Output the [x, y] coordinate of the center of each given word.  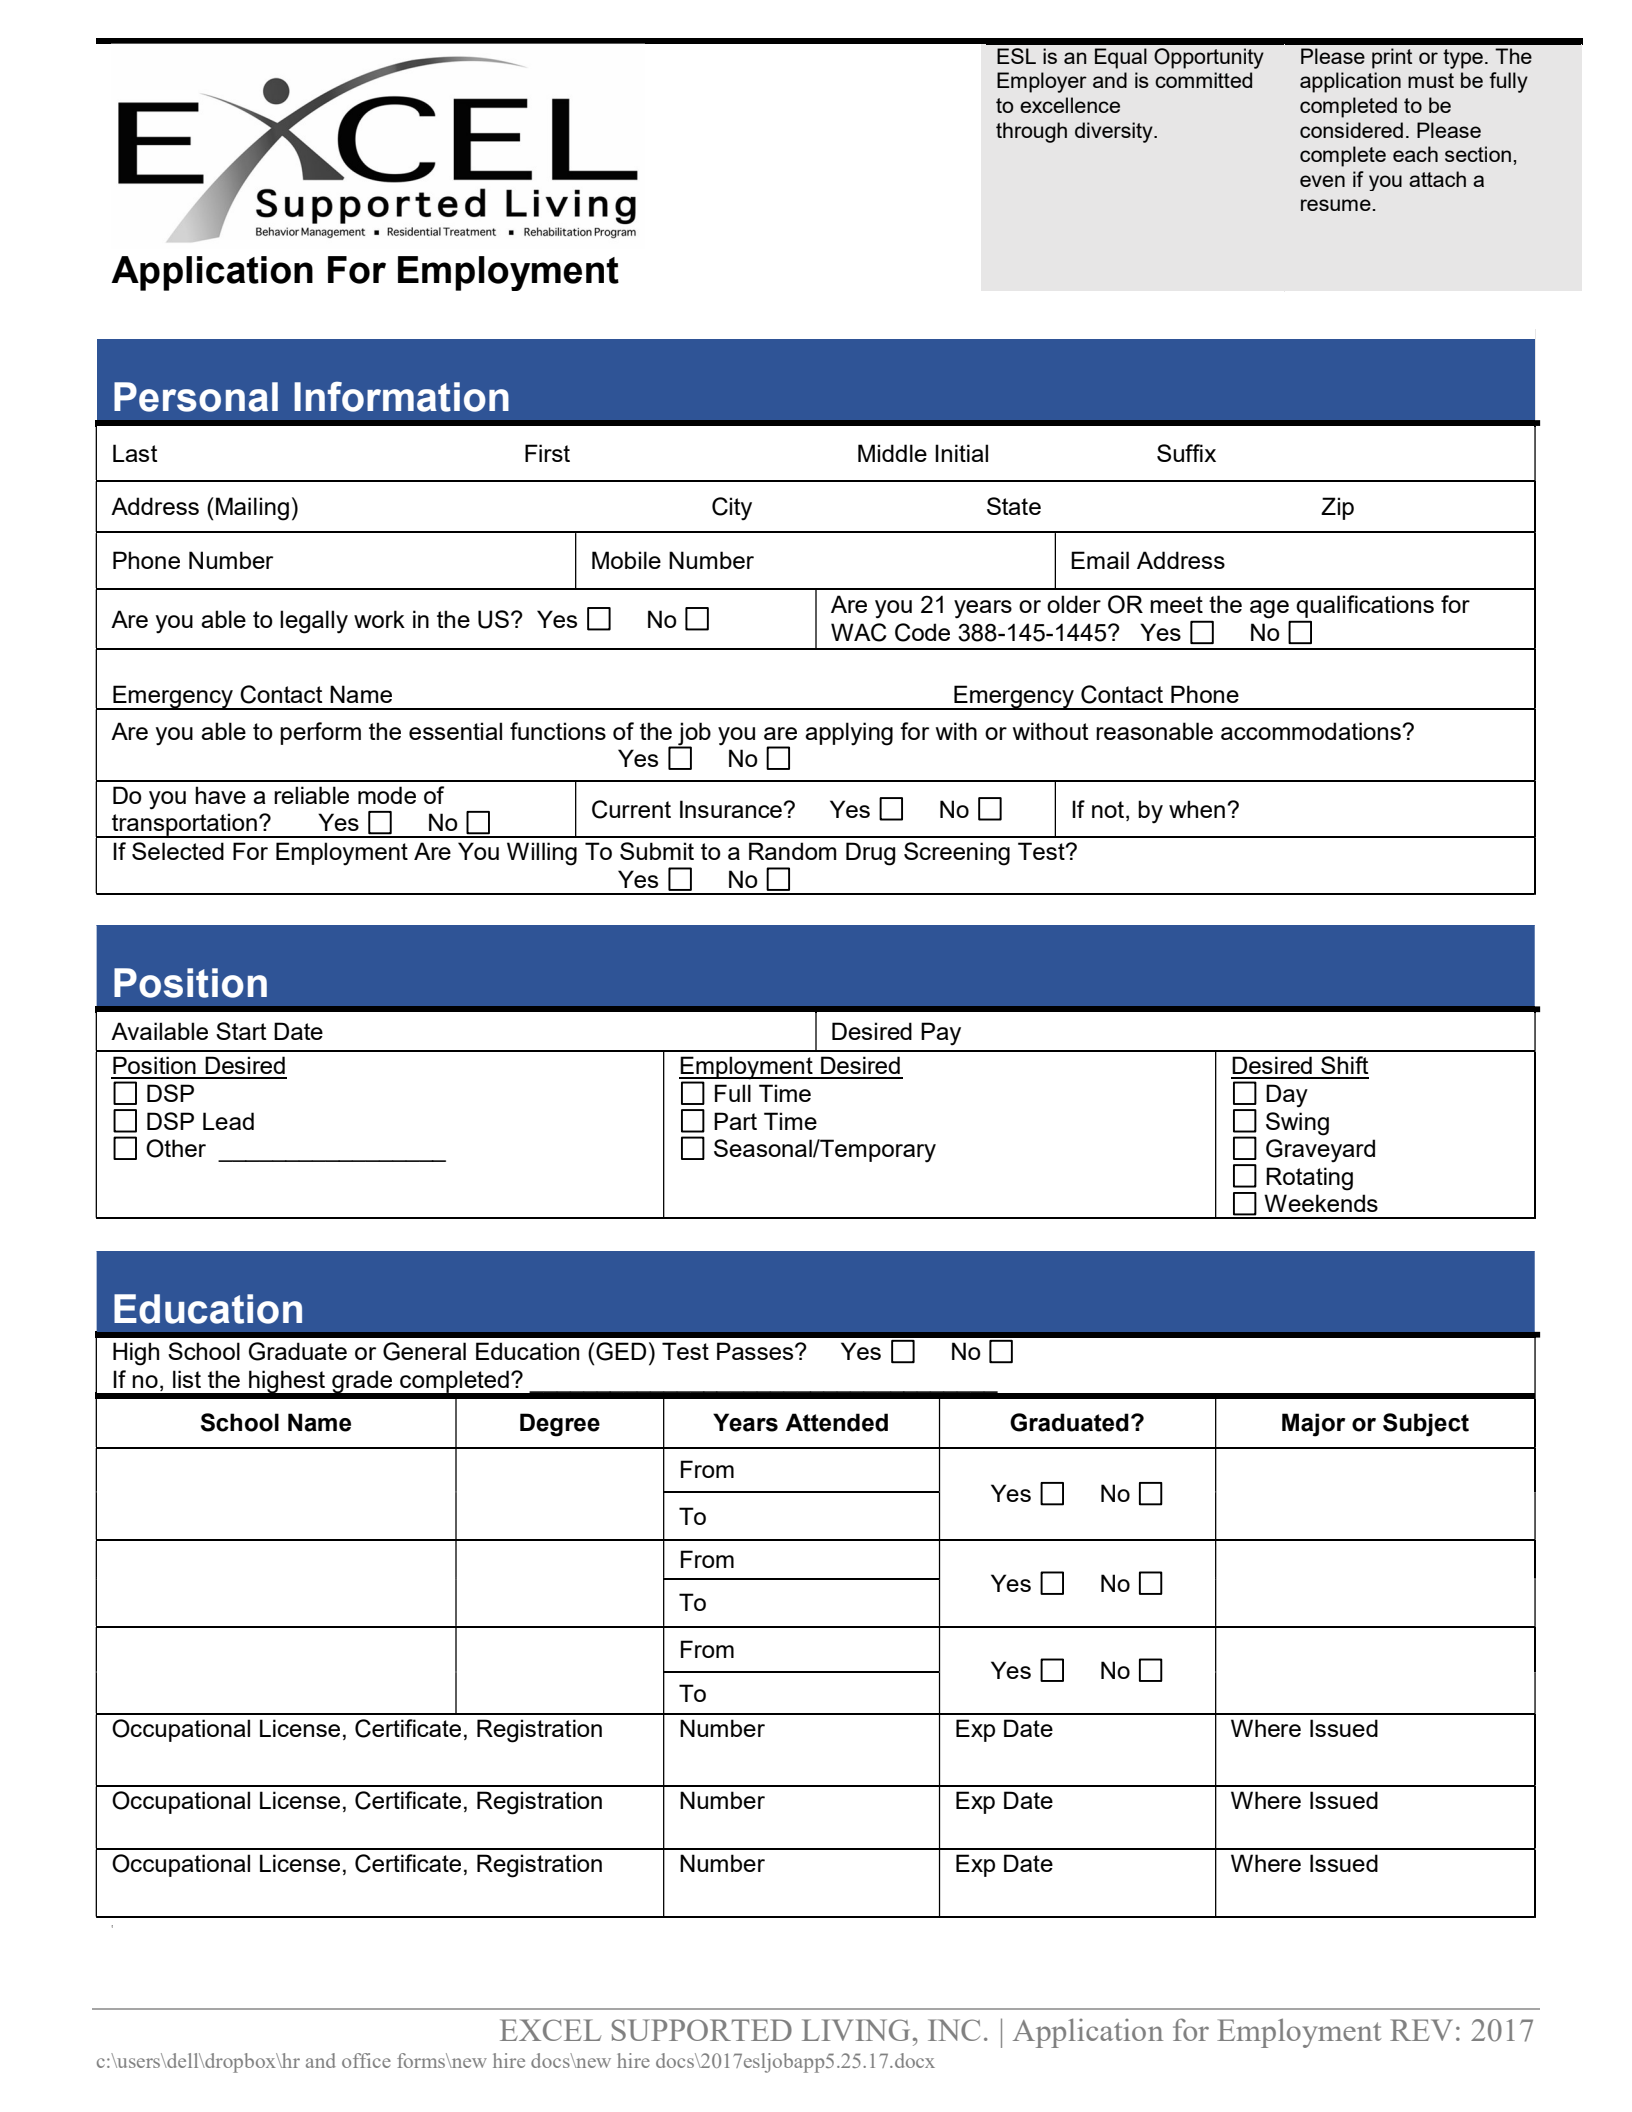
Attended [836, 1422]
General [424, 1351]
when [1197, 809]
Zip [1337, 508]
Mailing [252, 509]
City [732, 509]
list [187, 1379]
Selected [178, 851]
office [366, 2060]
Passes [756, 1351]
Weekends [1321, 1203]
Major [1313, 1425]
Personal [196, 397]
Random [793, 851]
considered [1351, 130]
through [1031, 132]
